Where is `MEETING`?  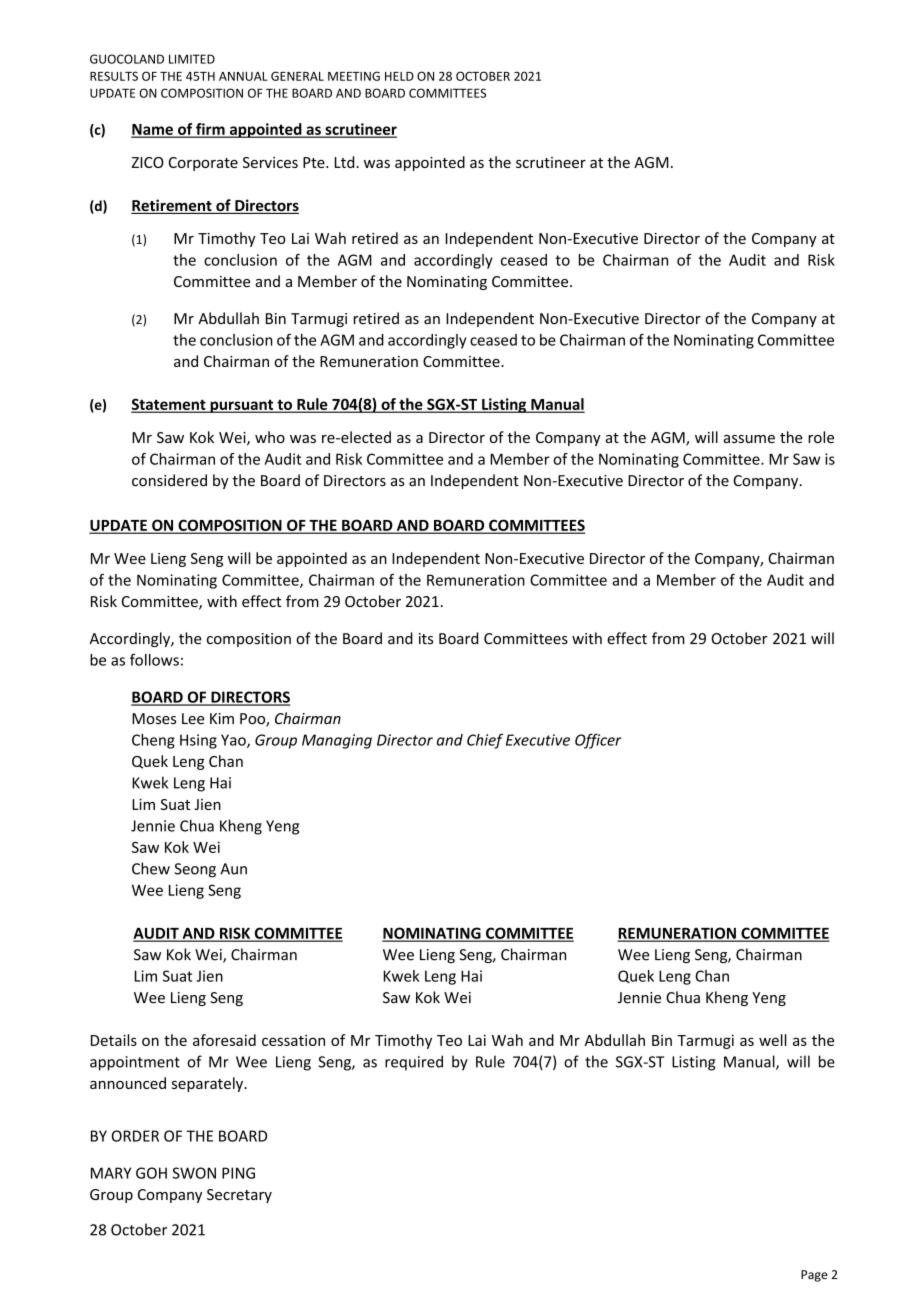
MEETING is located at coordinates (354, 76).
